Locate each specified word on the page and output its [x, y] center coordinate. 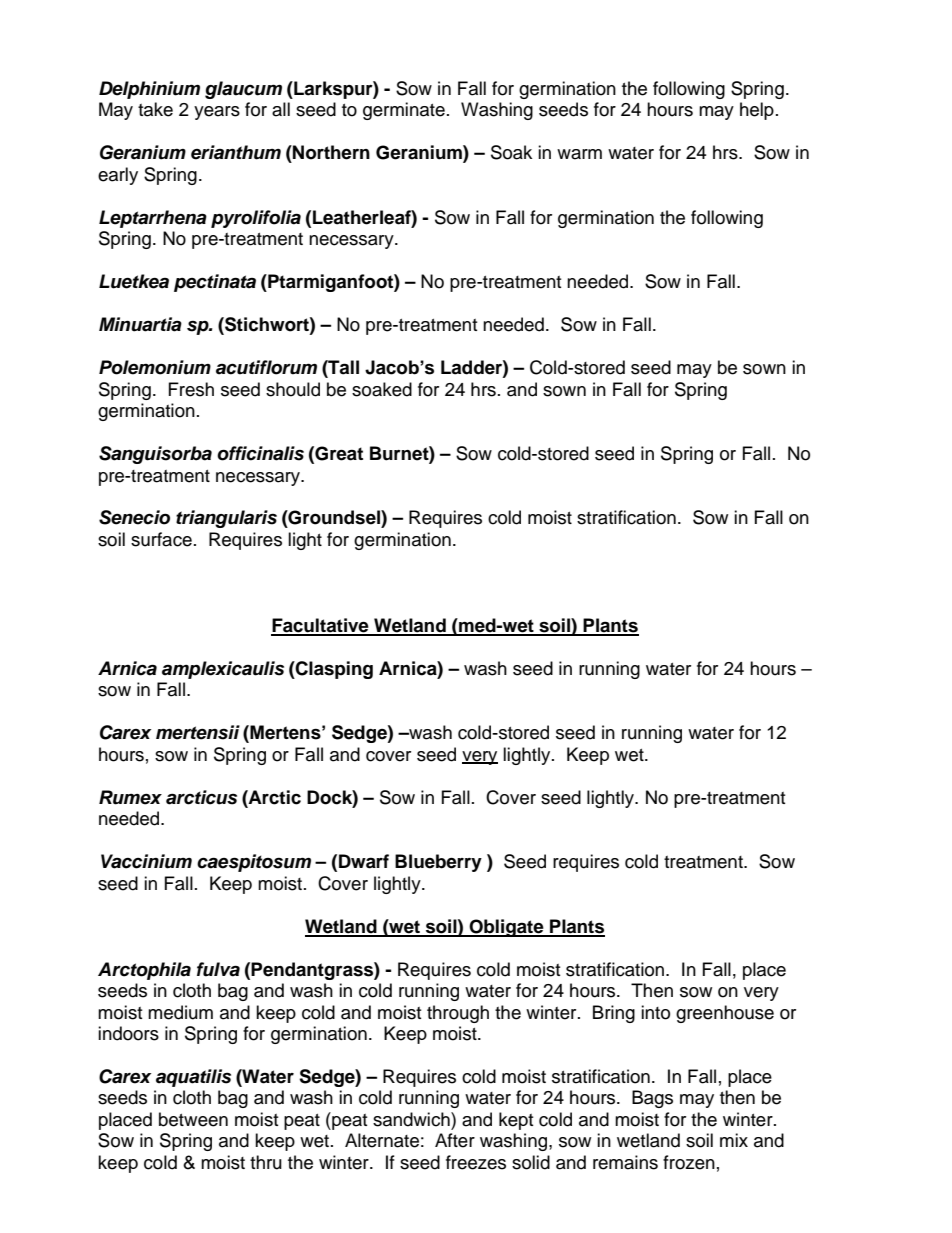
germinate [404, 111]
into [655, 1012]
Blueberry [438, 863]
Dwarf [364, 861]
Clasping [333, 670]
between [193, 1119]
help [757, 111]
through [458, 1014]
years [217, 113]
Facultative [321, 626]
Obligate [506, 928]
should [293, 389]
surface [161, 539]
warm [579, 154]
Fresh [191, 389]
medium [180, 1012]
